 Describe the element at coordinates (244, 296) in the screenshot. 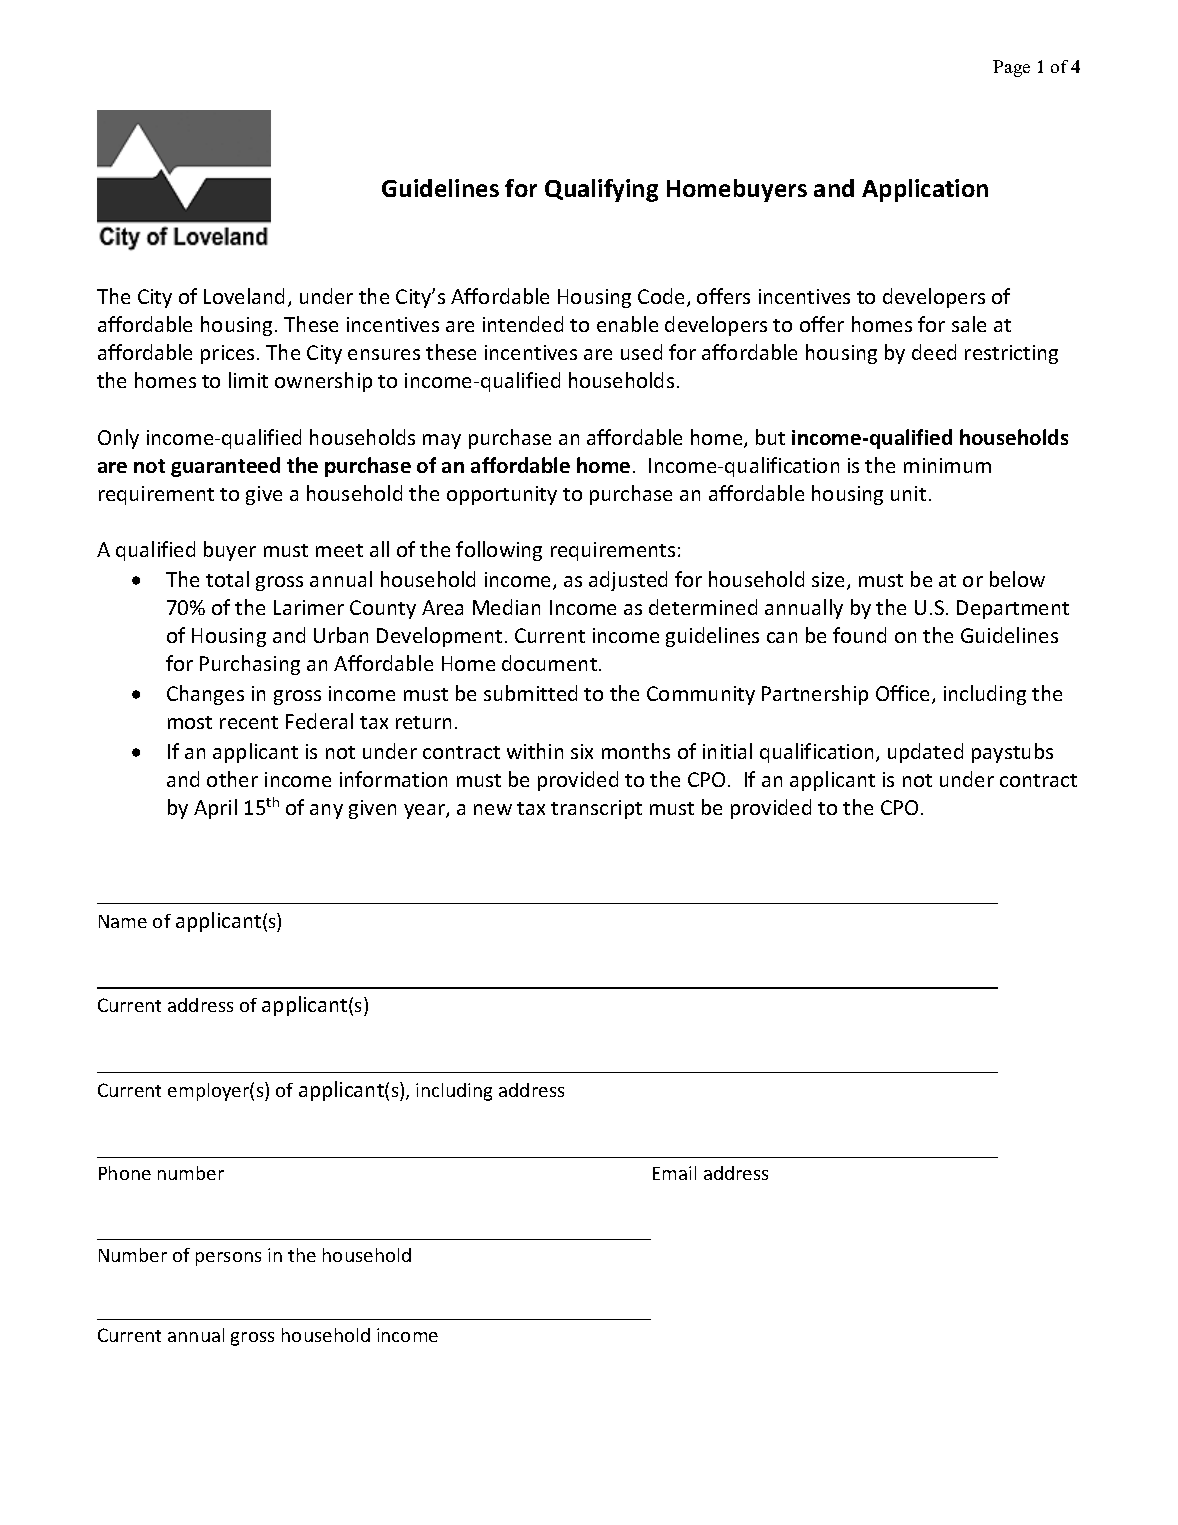

I see `Loveland` at that location.
